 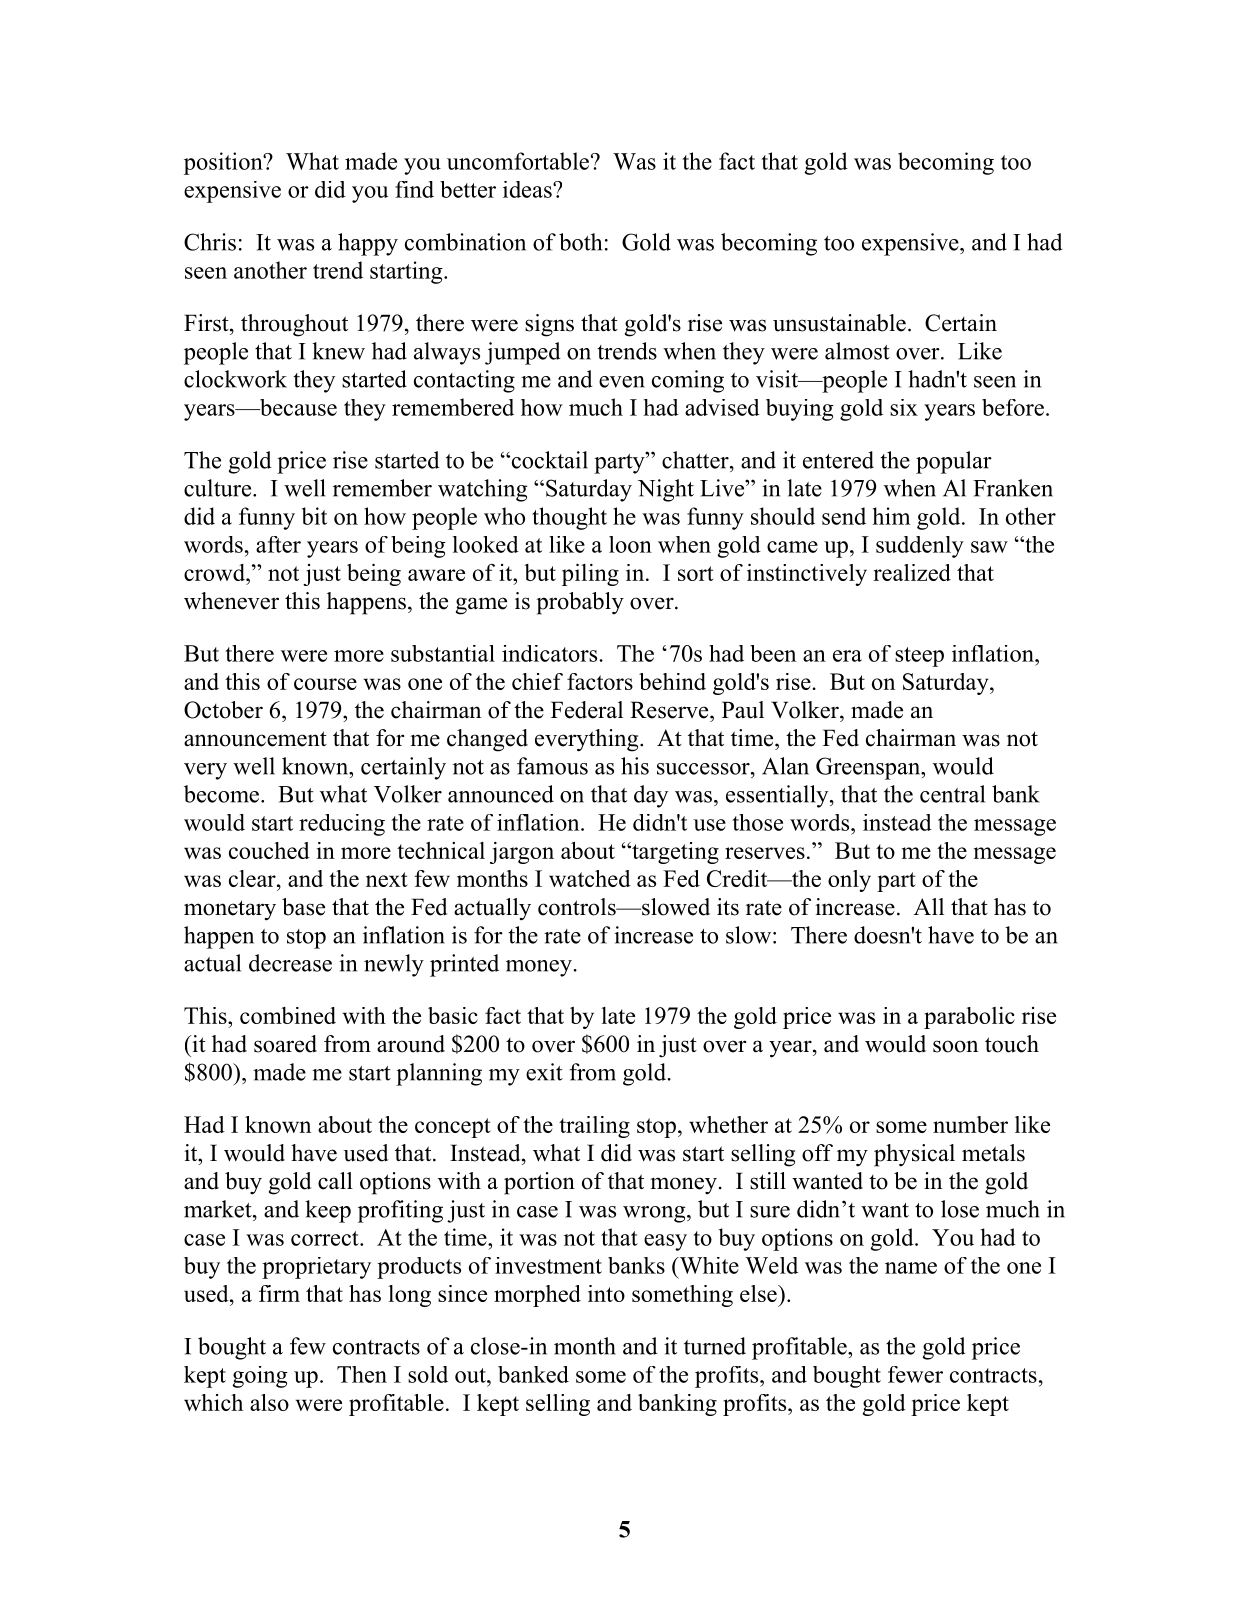 I want to click on thought, so click(x=569, y=518).
